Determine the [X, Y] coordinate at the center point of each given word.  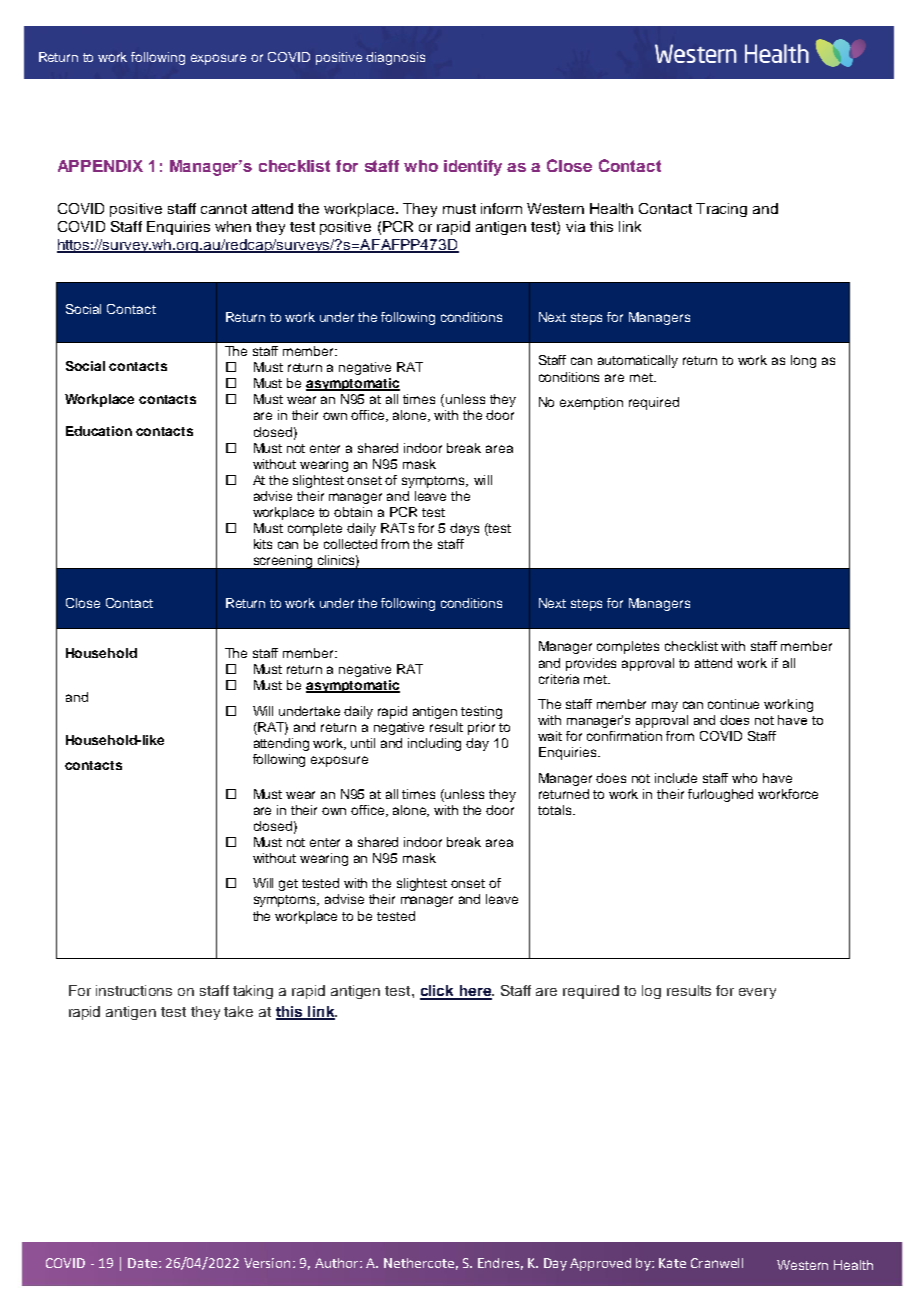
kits [263, 544]
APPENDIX [100, 166]
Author [338, 1263]
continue [733, 704]
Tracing [721, 210]
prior [481, 728]
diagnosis [395, 58]
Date [142, 1263]
